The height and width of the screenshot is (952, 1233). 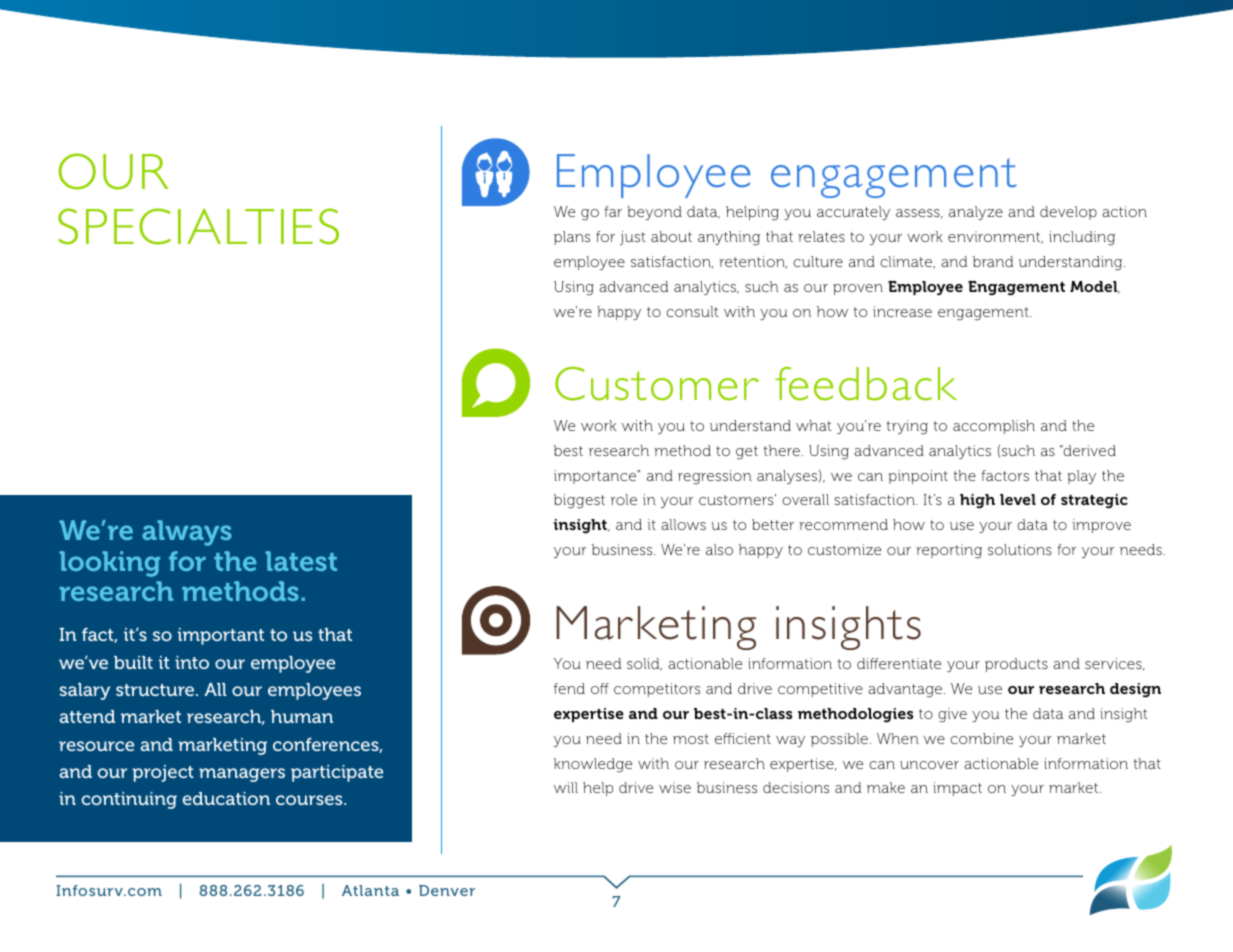 I want to click on Atlanta, so click(x=370, y=890).
